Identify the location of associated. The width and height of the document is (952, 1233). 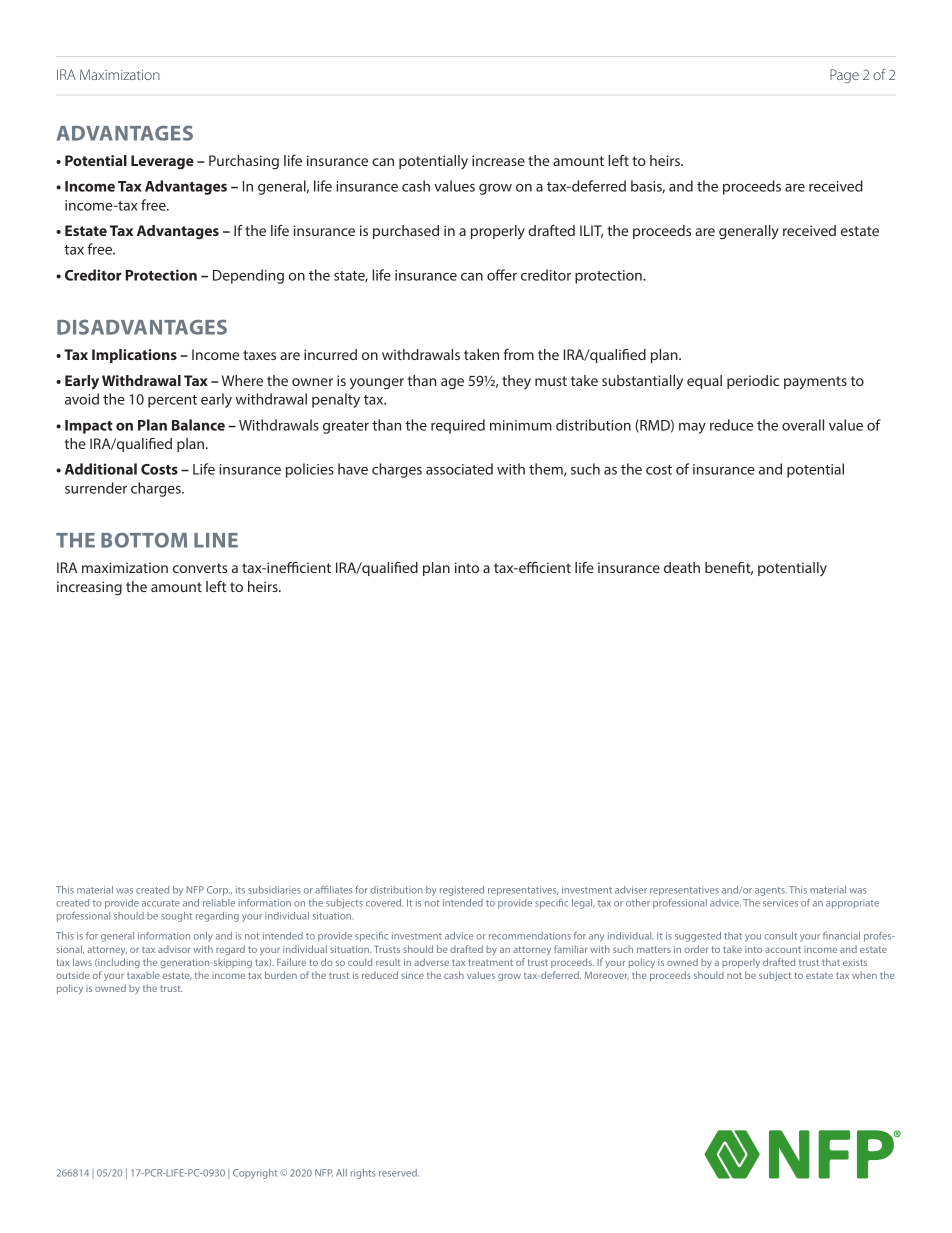
(459, 469).
